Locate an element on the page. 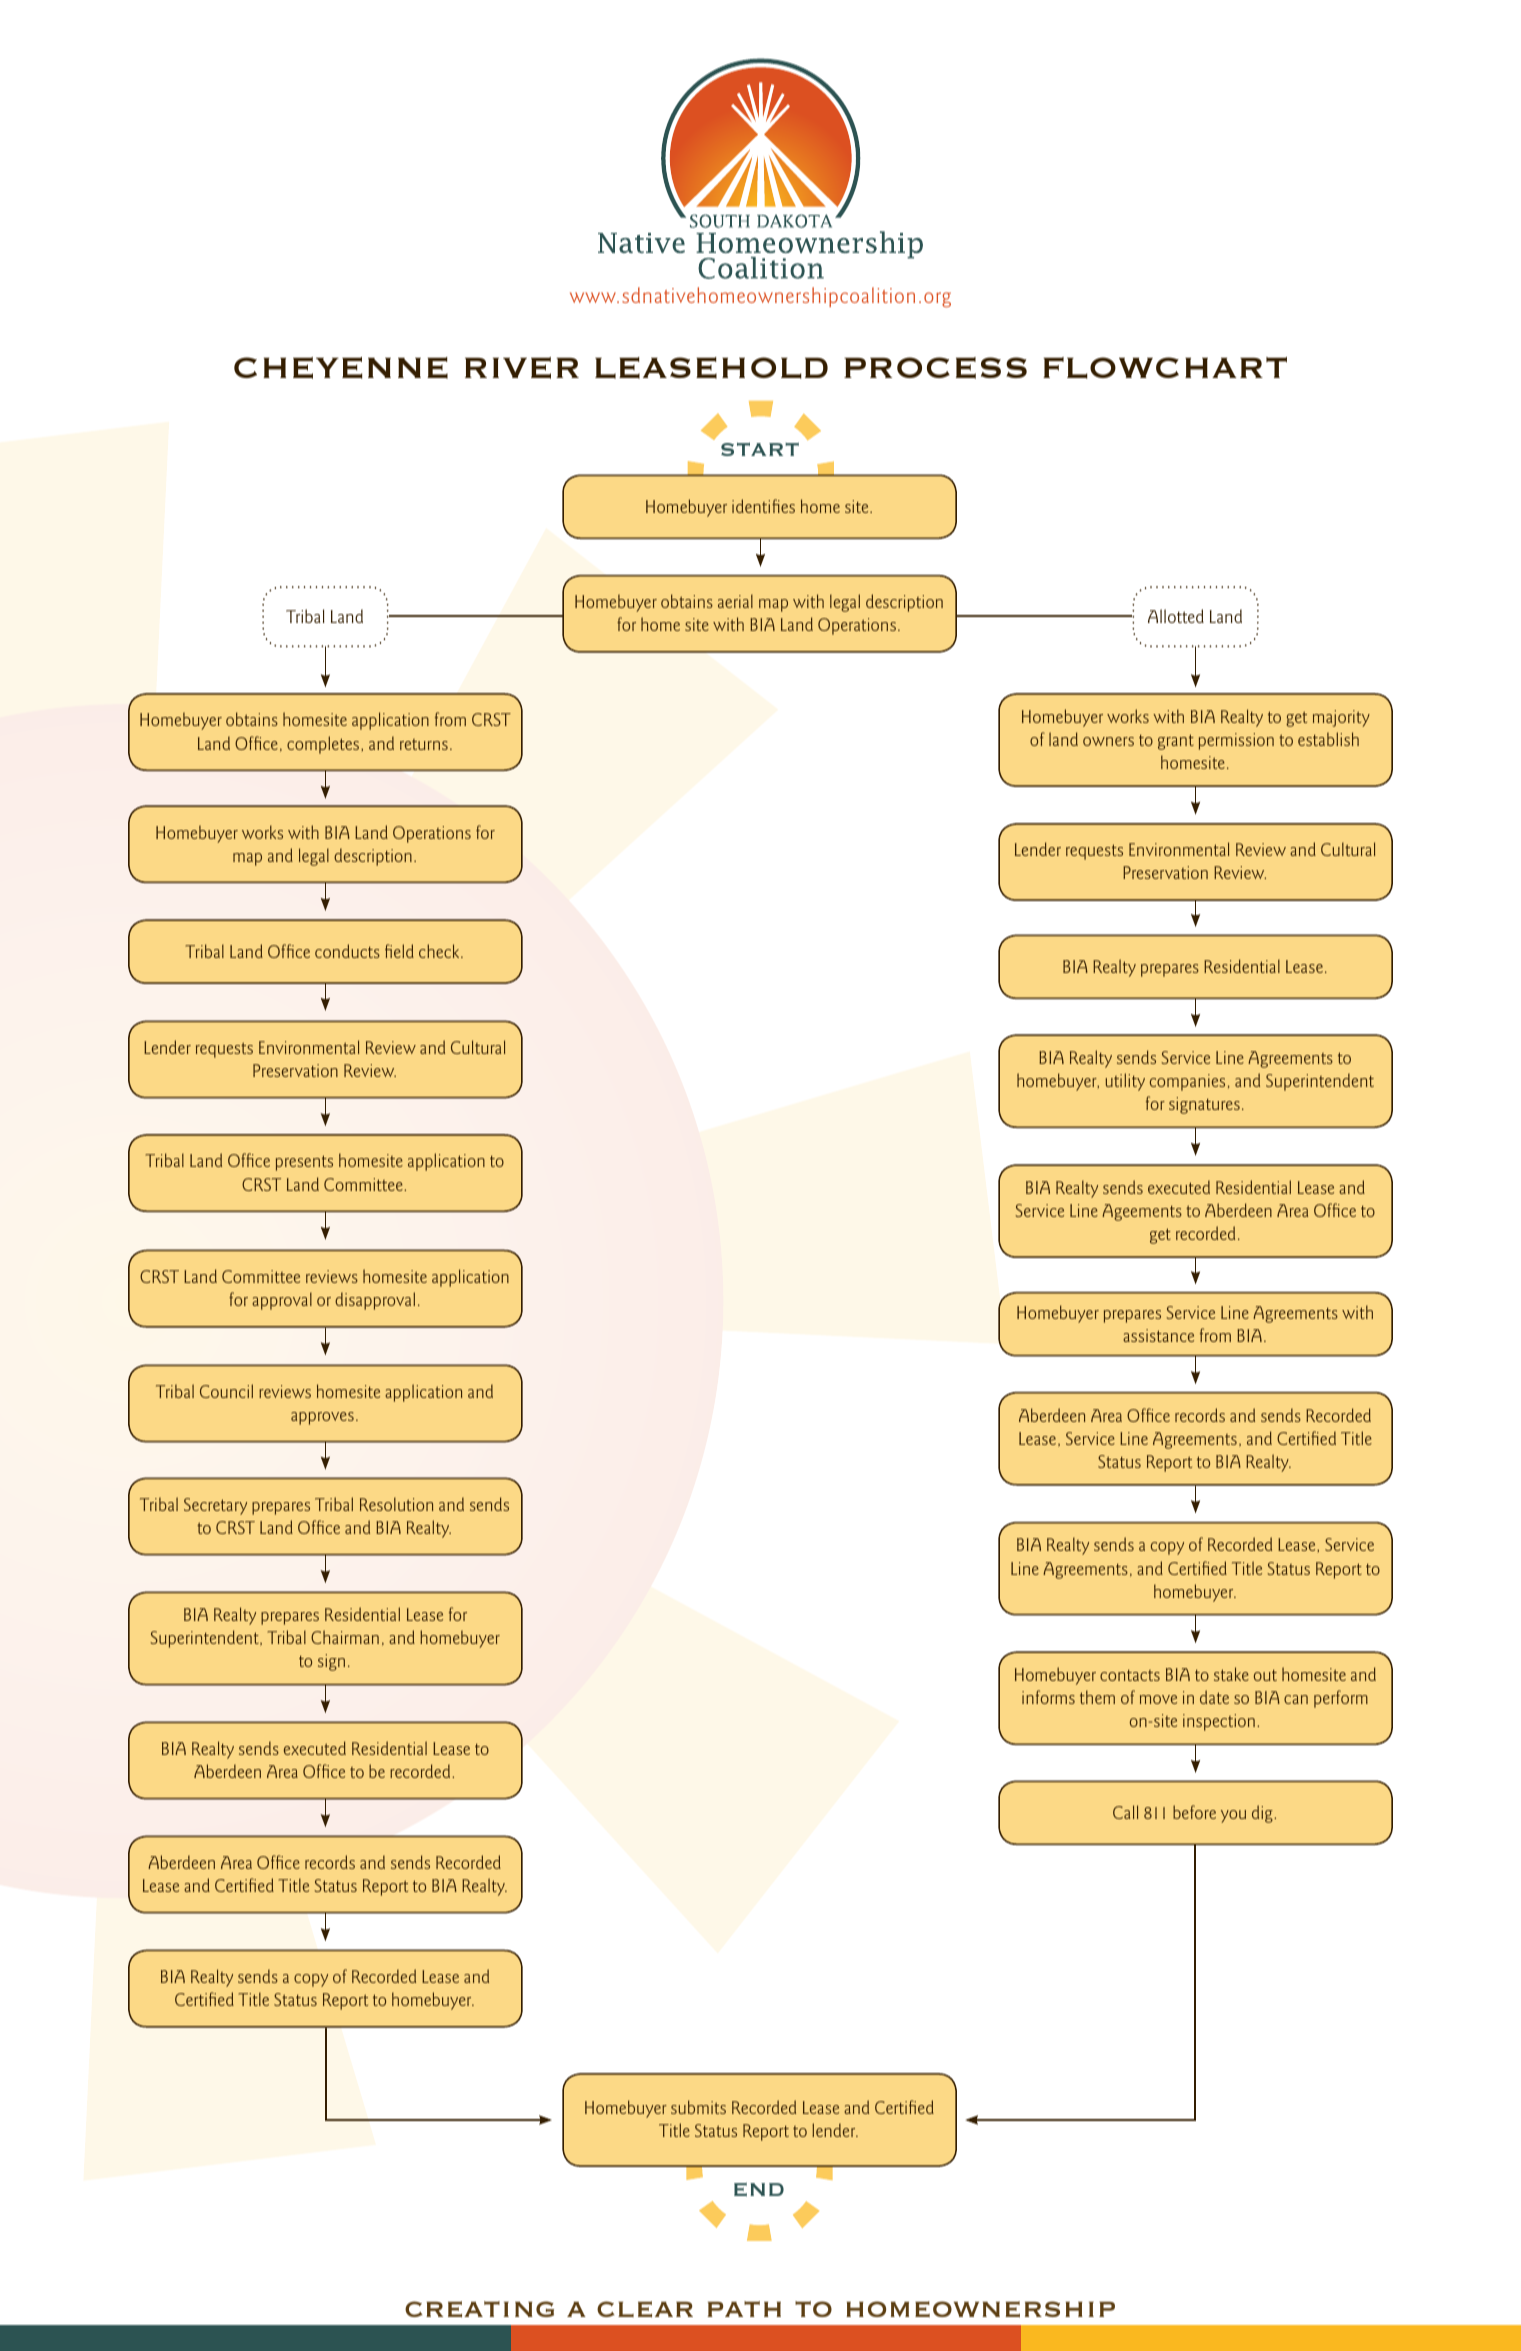 The width and height of the image is (1521, 2351). assistance is located at coordinates (1158, 1335).
